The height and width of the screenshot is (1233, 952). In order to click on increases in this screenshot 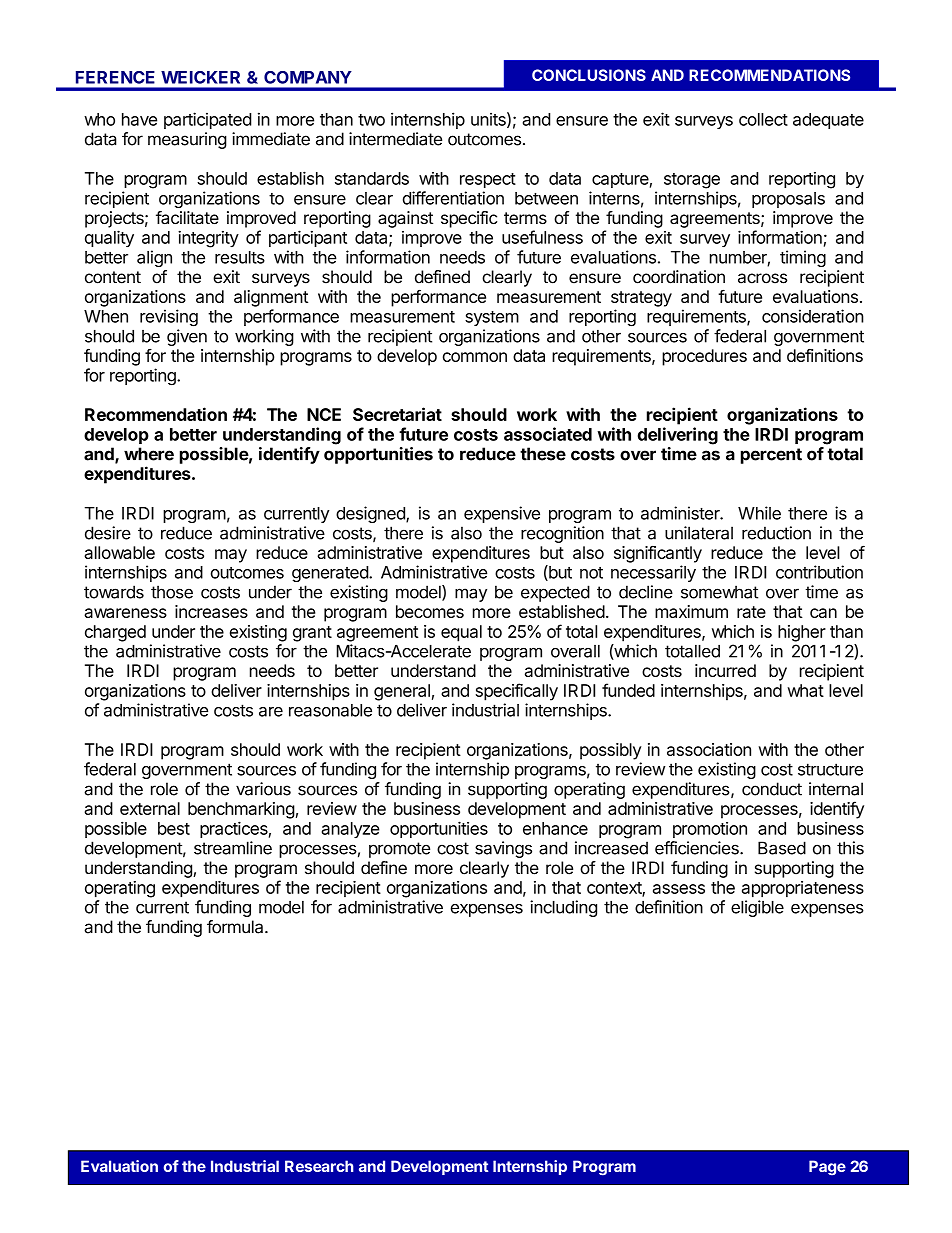, I will do `click(211, 611)`.
